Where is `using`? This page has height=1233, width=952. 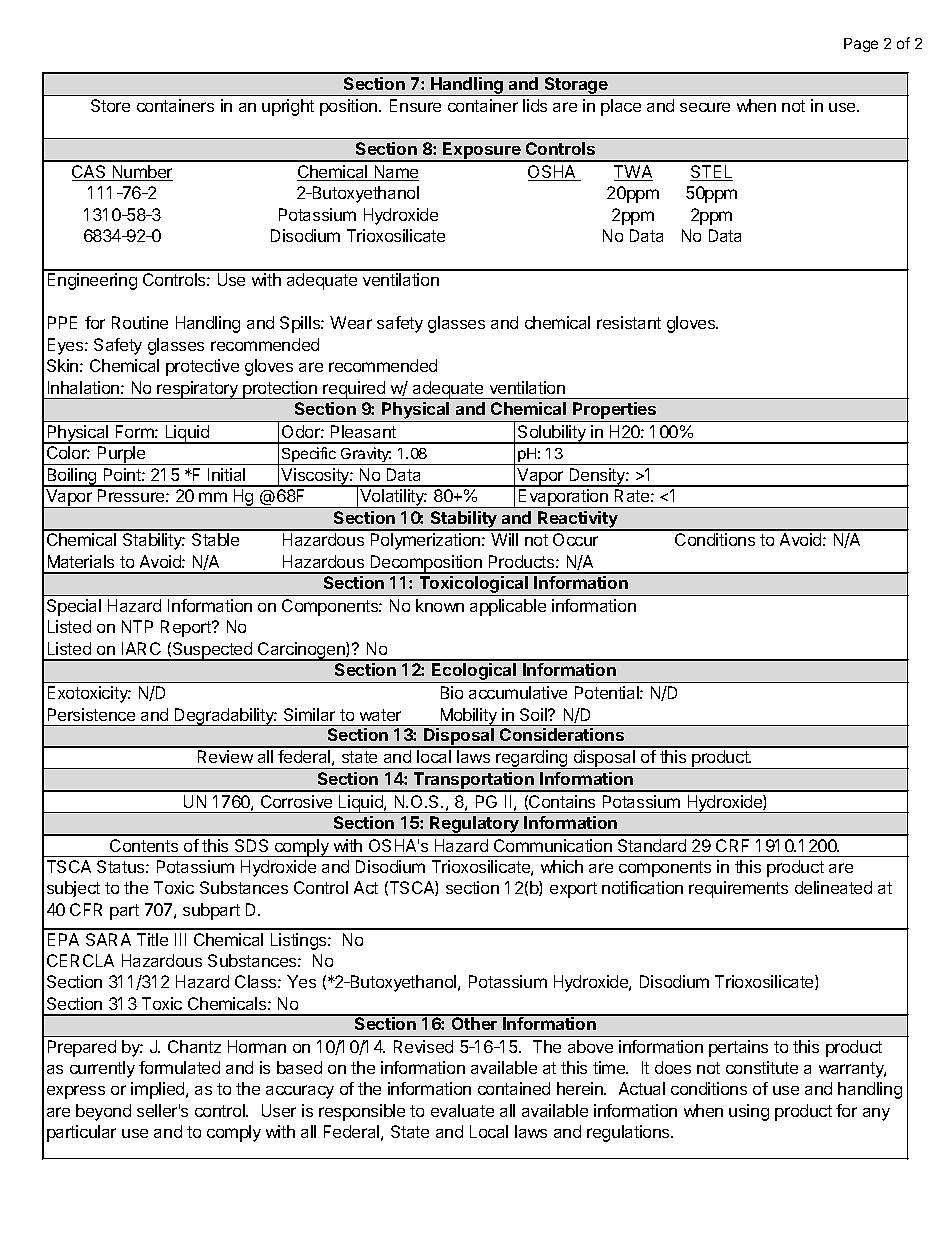
using is located at coordinates (749, 1112).
